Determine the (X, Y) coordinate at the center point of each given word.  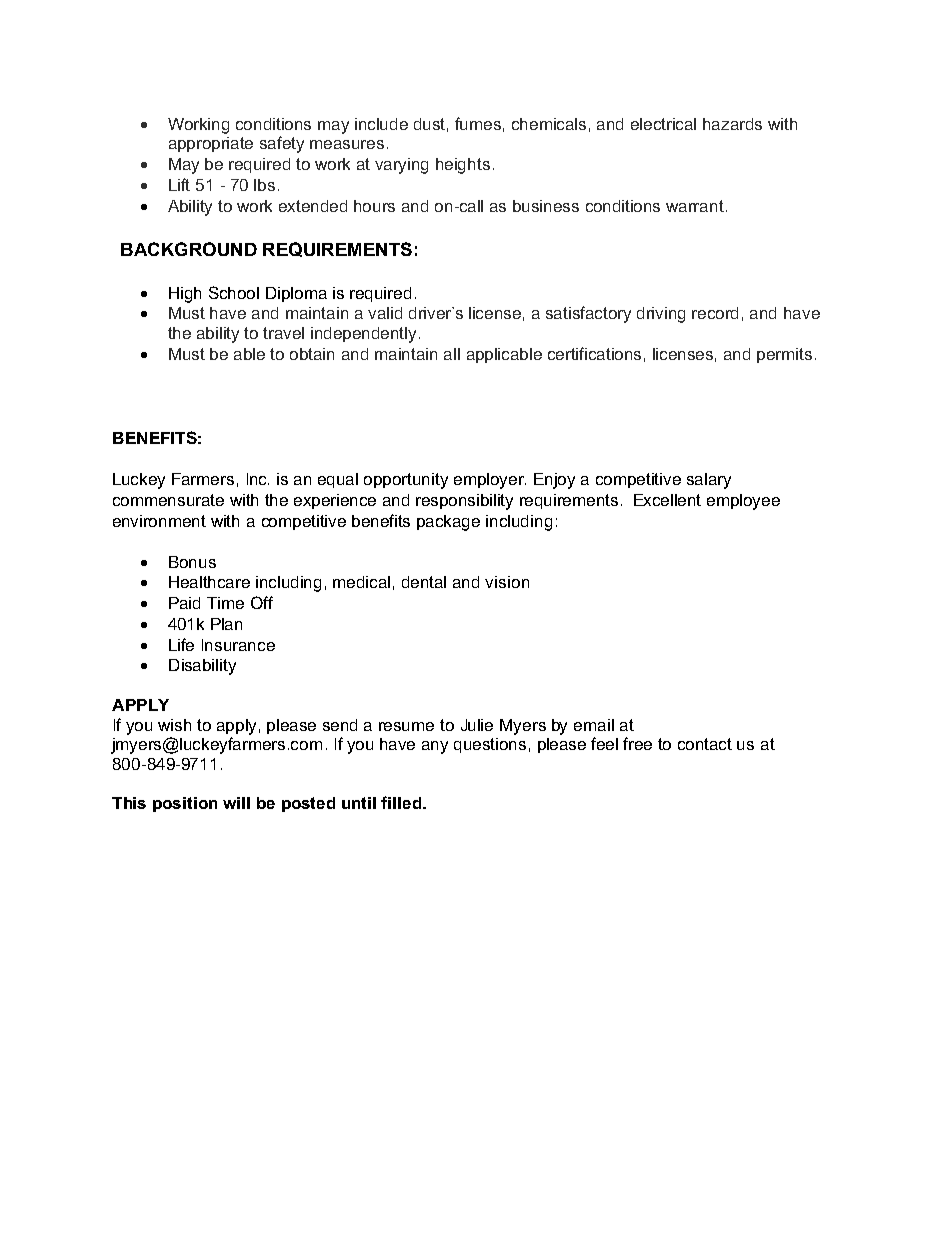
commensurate (168, 500)
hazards (732, 124)
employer (490, 481)
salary (709, 481)
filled (402, 802)
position (185, 804)
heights (463, 166)
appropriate (211, 144)
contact (705, 744)
